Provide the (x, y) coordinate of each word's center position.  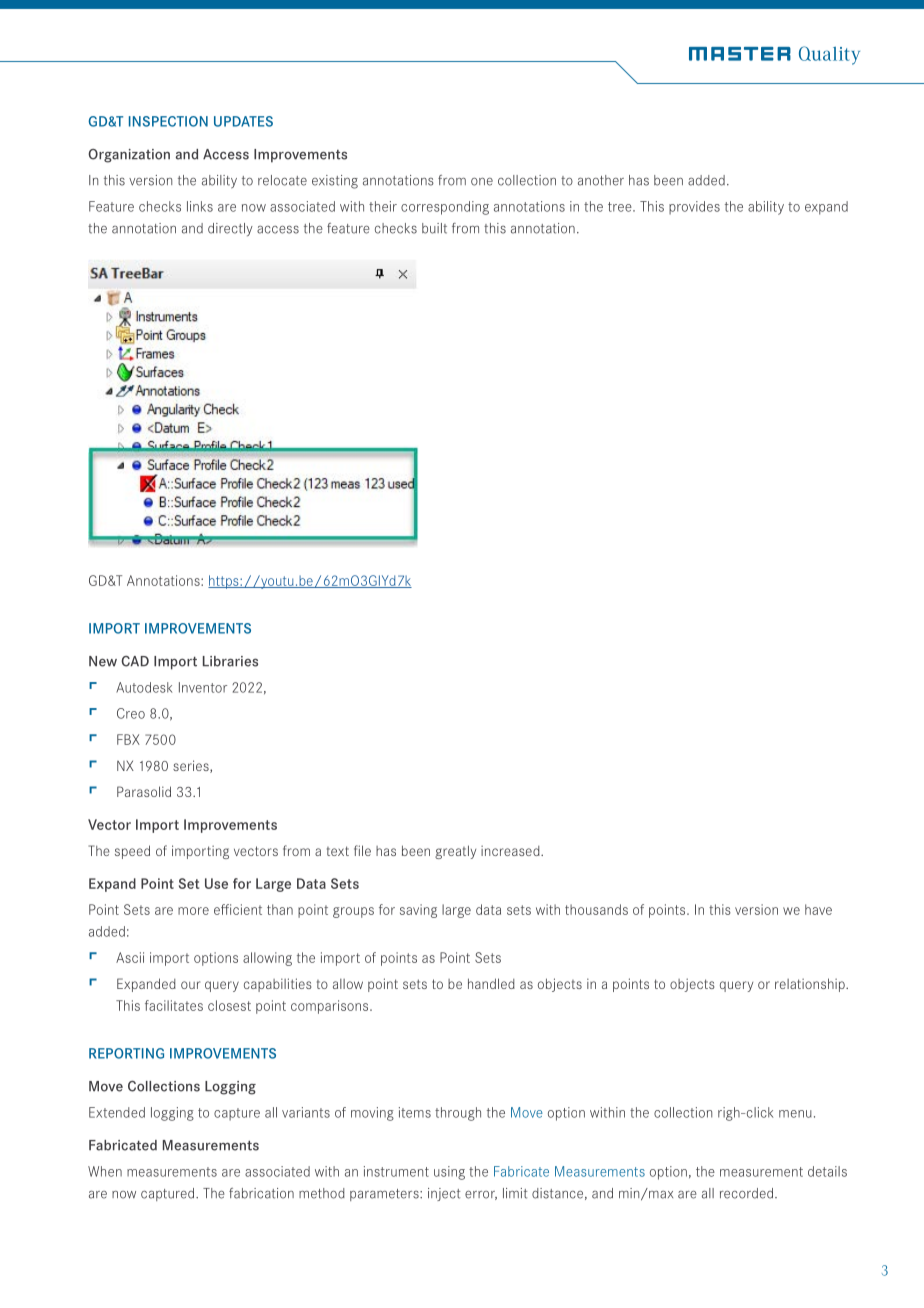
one (482, 182)
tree (621, 207)
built (434, 228)
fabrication (261, 1193)
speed (132, 852)
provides (694, 208)
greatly (455, 852)
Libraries (230, 661)
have (818, 909)
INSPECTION (168, 121)
